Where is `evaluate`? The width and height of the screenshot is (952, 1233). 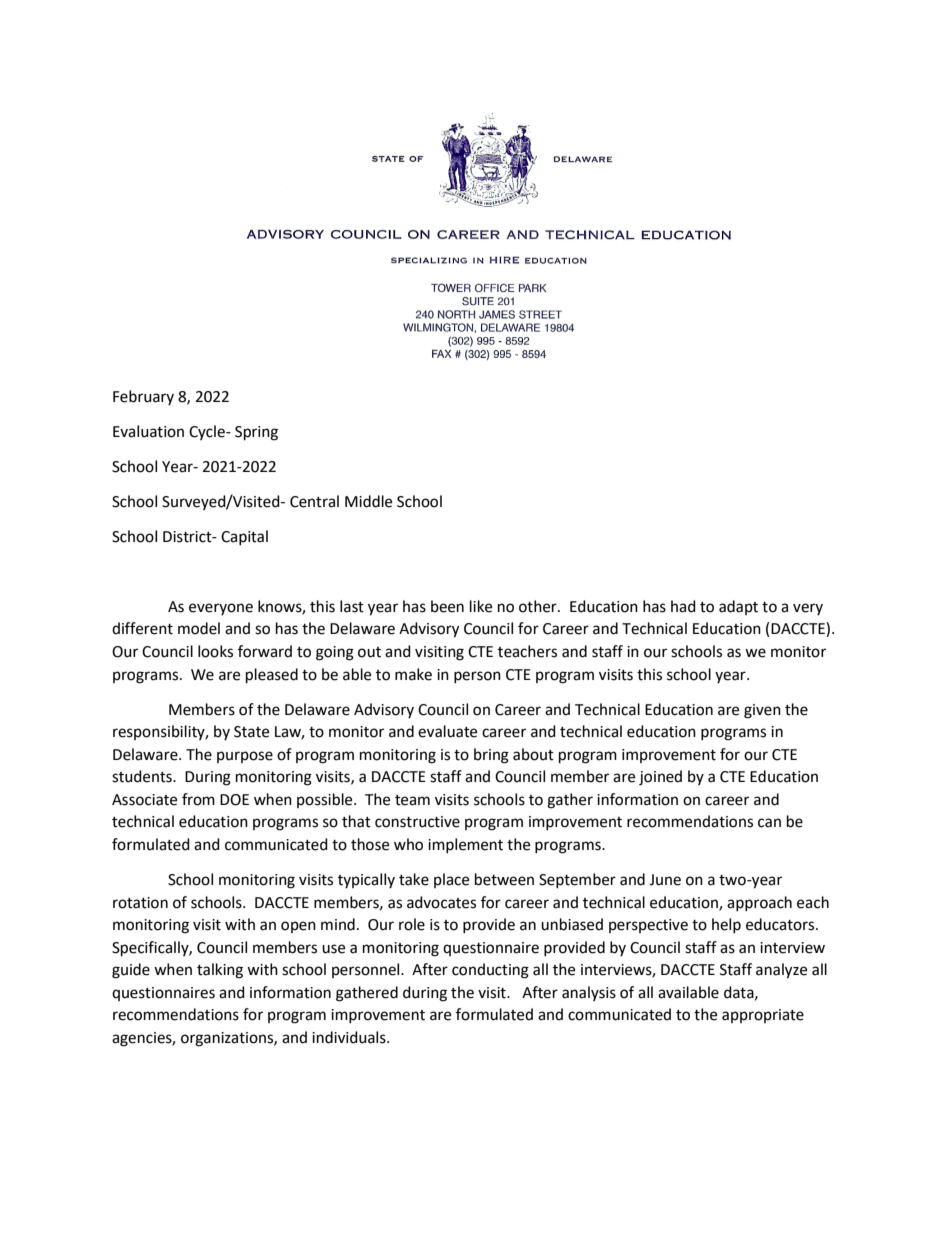 evaluate is located at coordinates (447, 731).
